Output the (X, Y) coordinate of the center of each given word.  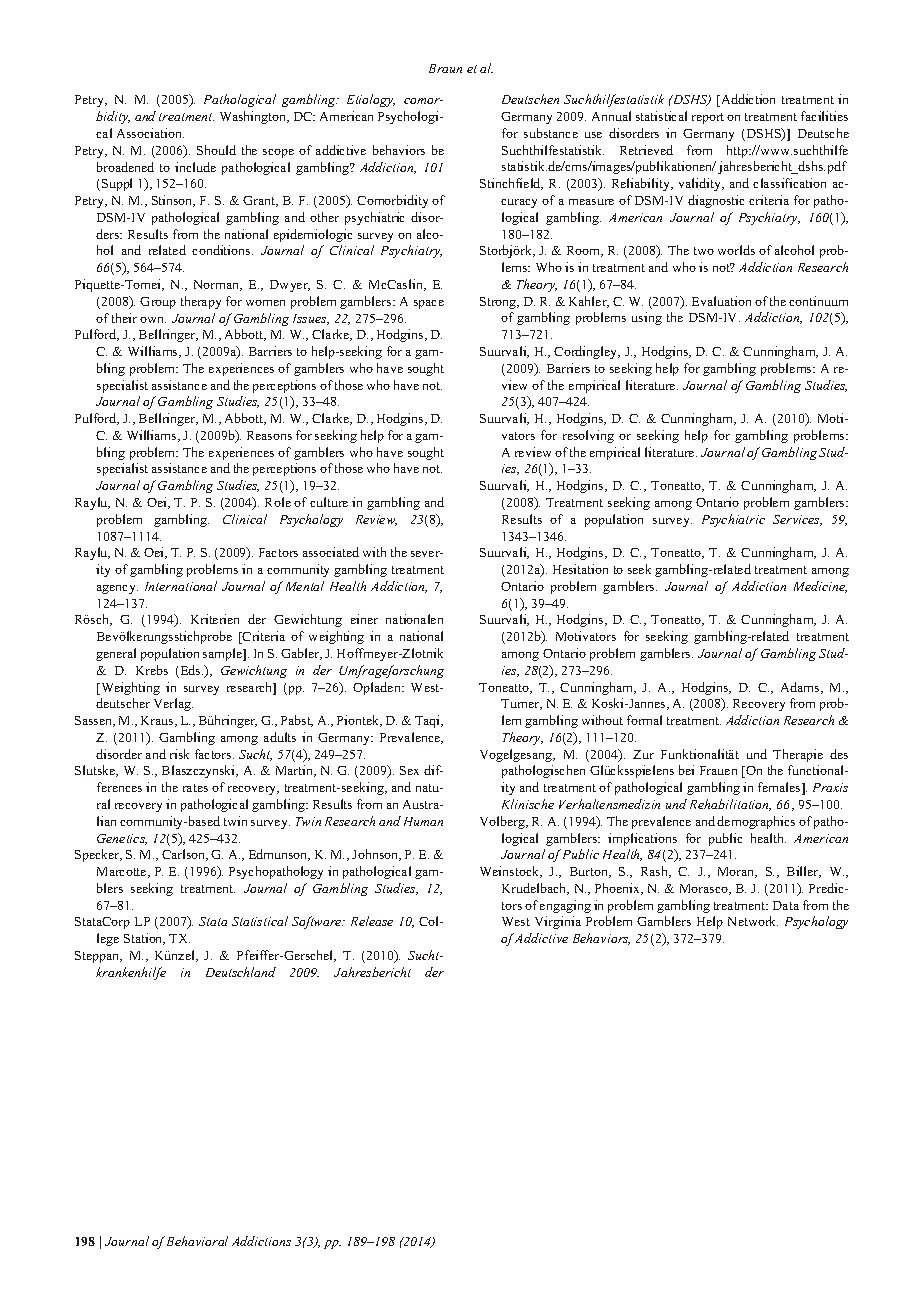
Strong (499, 303)
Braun (445, 68)
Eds (190, 671)
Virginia (558, 922)
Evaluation (721, 301)
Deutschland (241, 972)
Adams (801, 688)
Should (216, 150)
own (153, 320)
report (708, 118)
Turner (521, 704)
